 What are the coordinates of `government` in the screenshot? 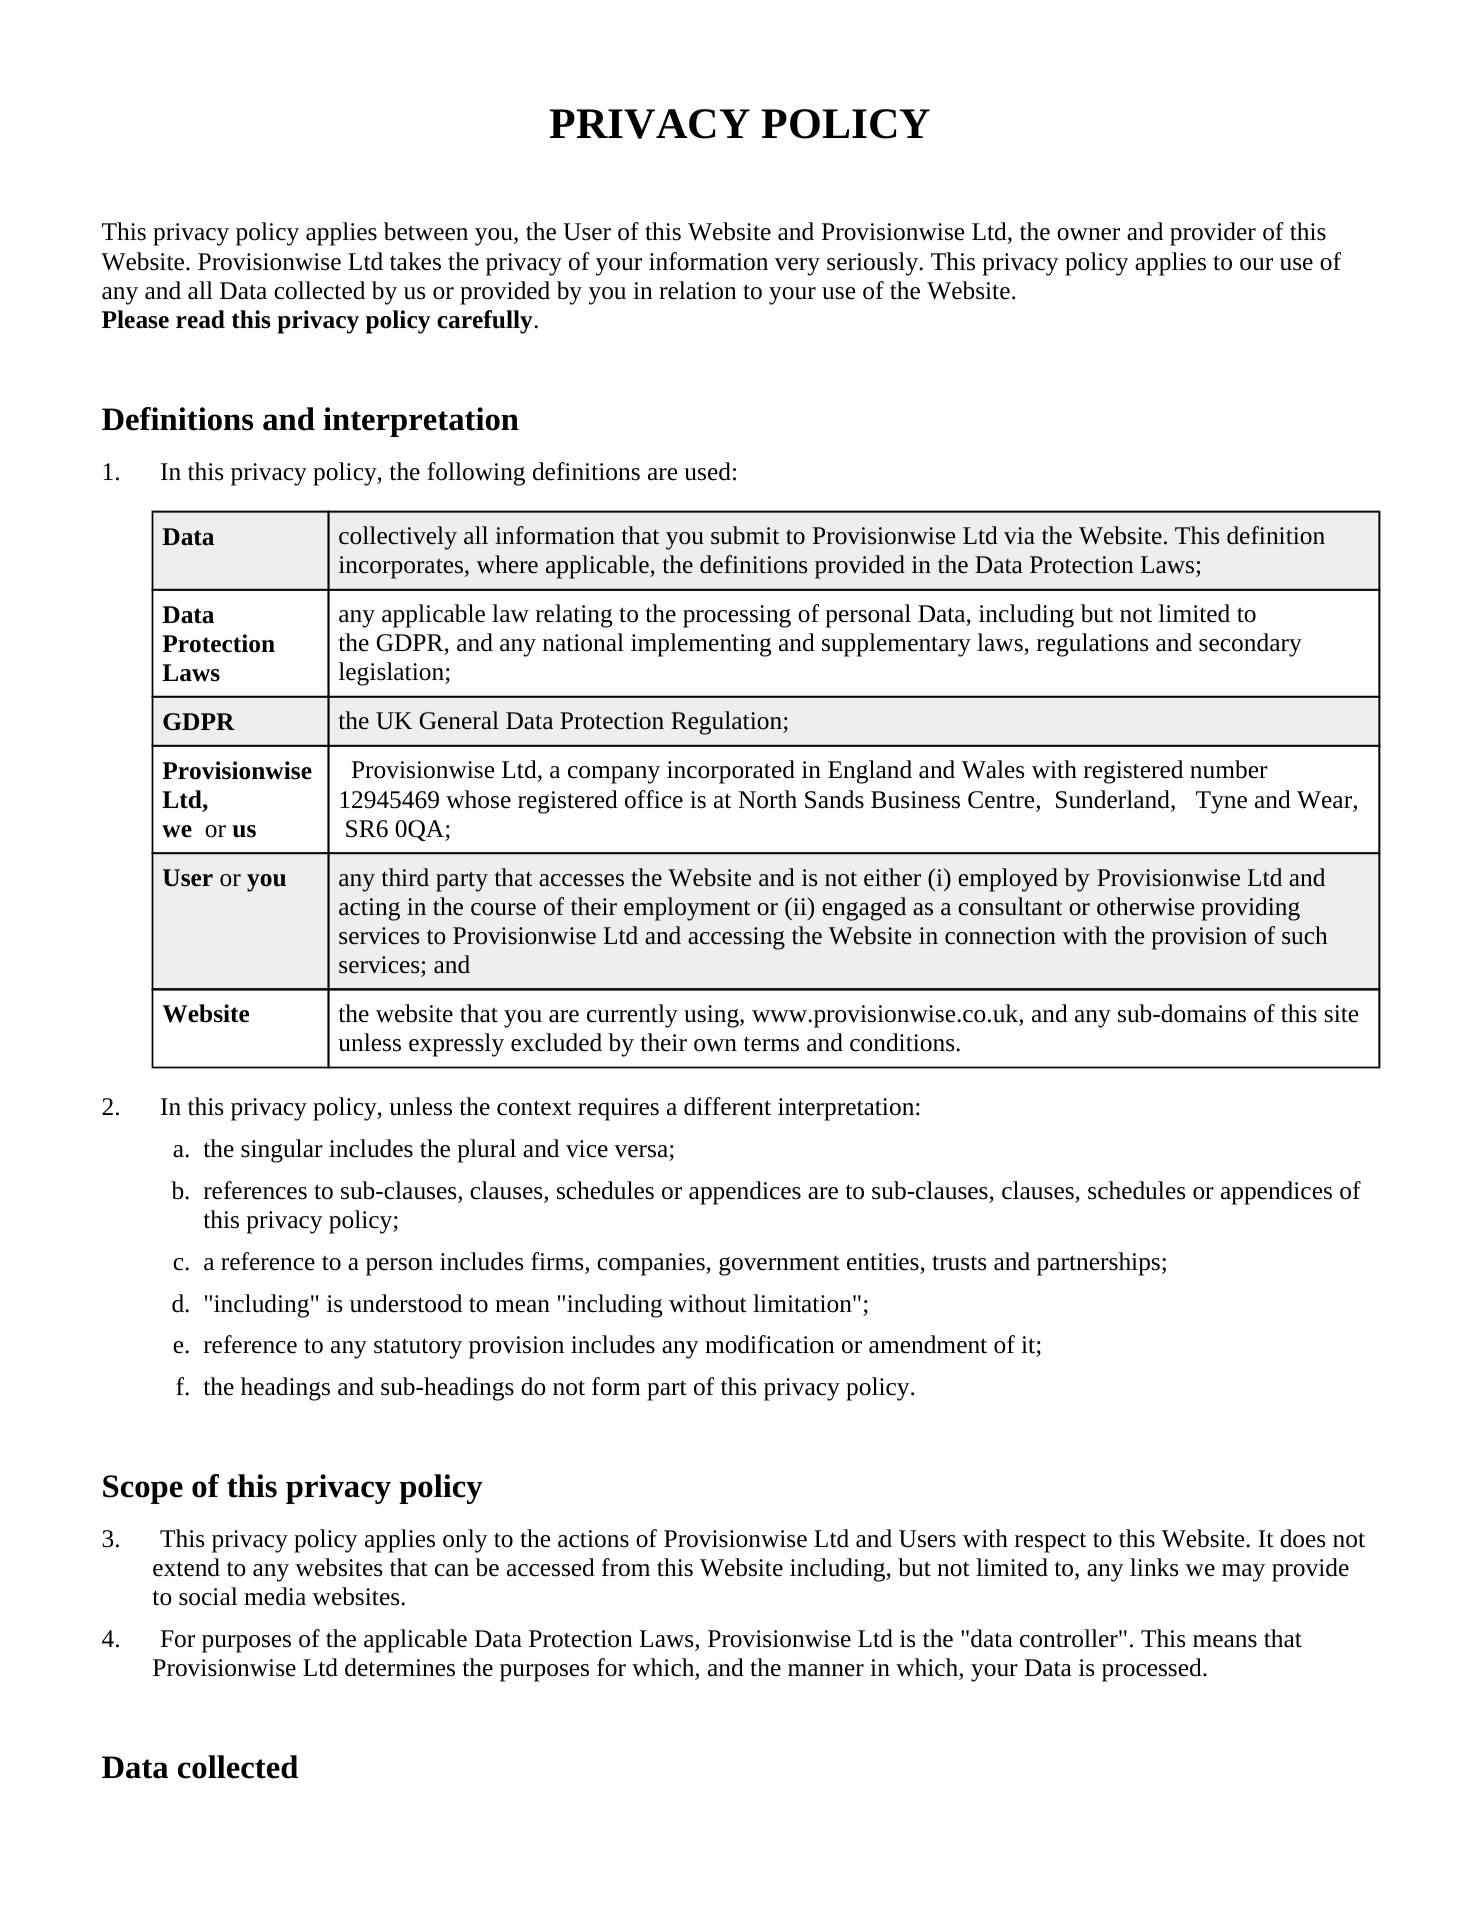 It's located at (779, 1266).
